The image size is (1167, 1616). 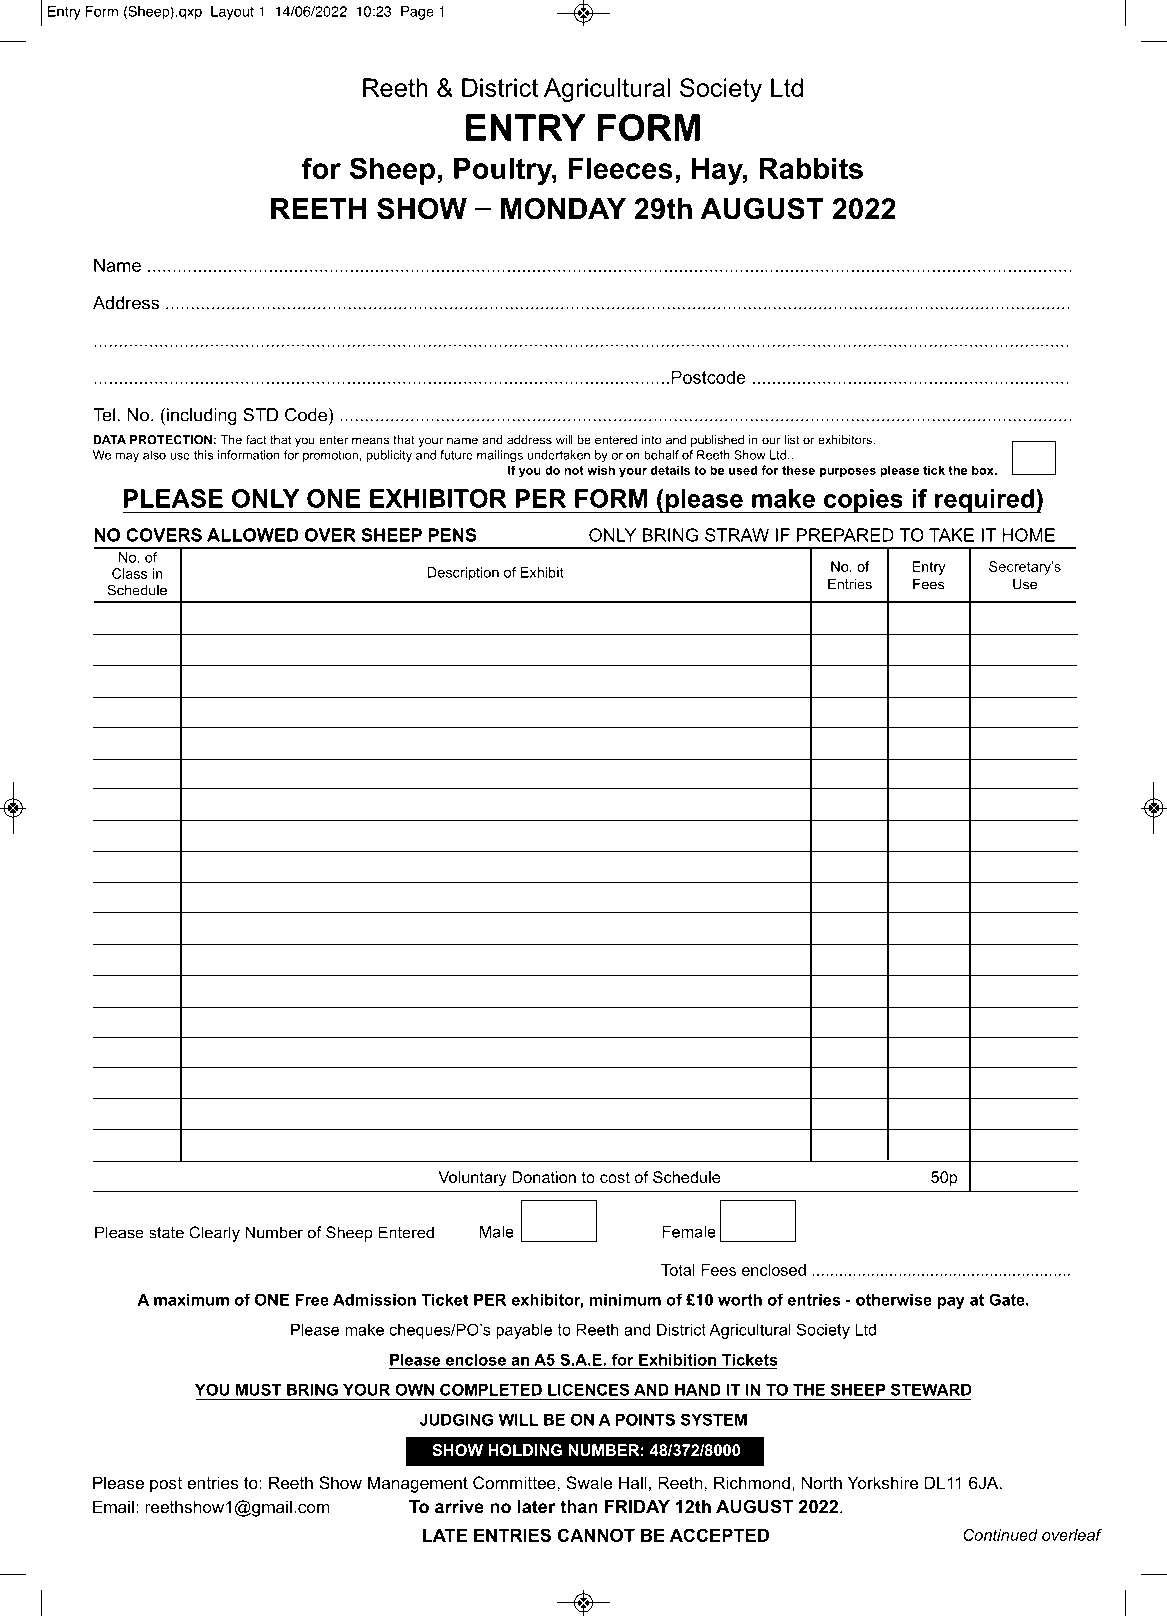 I want to click on list, so click(x=792, y=440).
